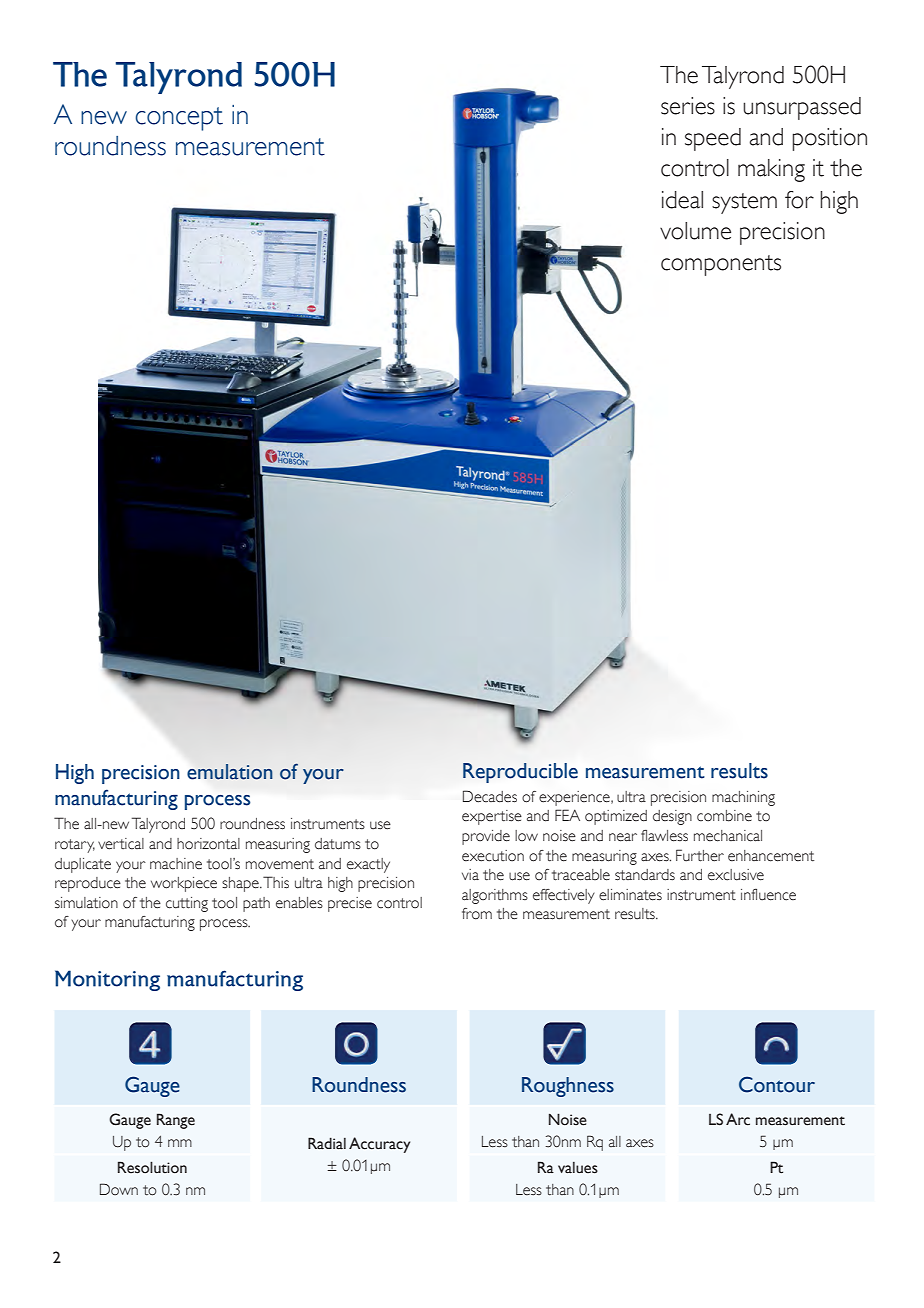  What do you see at coordinates (721, 265) in the screenshot?
I see `components` at bounding box center [721, 265].
